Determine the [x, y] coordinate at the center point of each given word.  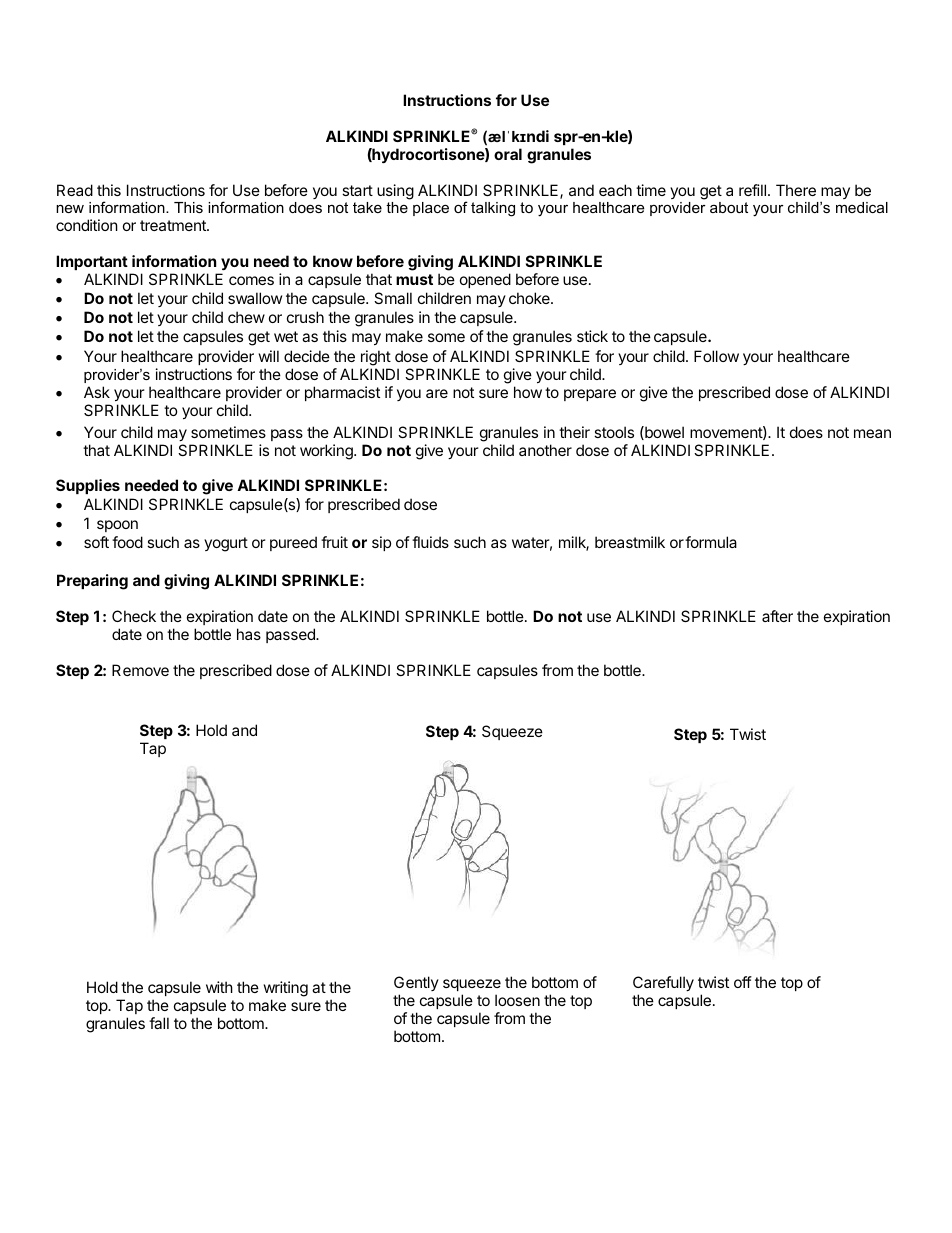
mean [872, 433]
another [545, 450]
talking [493, 209]
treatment [174, 225]
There [796, 190]
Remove [140, 670]
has [249, 634]
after [777, 616]
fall [159, 1023]
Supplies [88, 486]
